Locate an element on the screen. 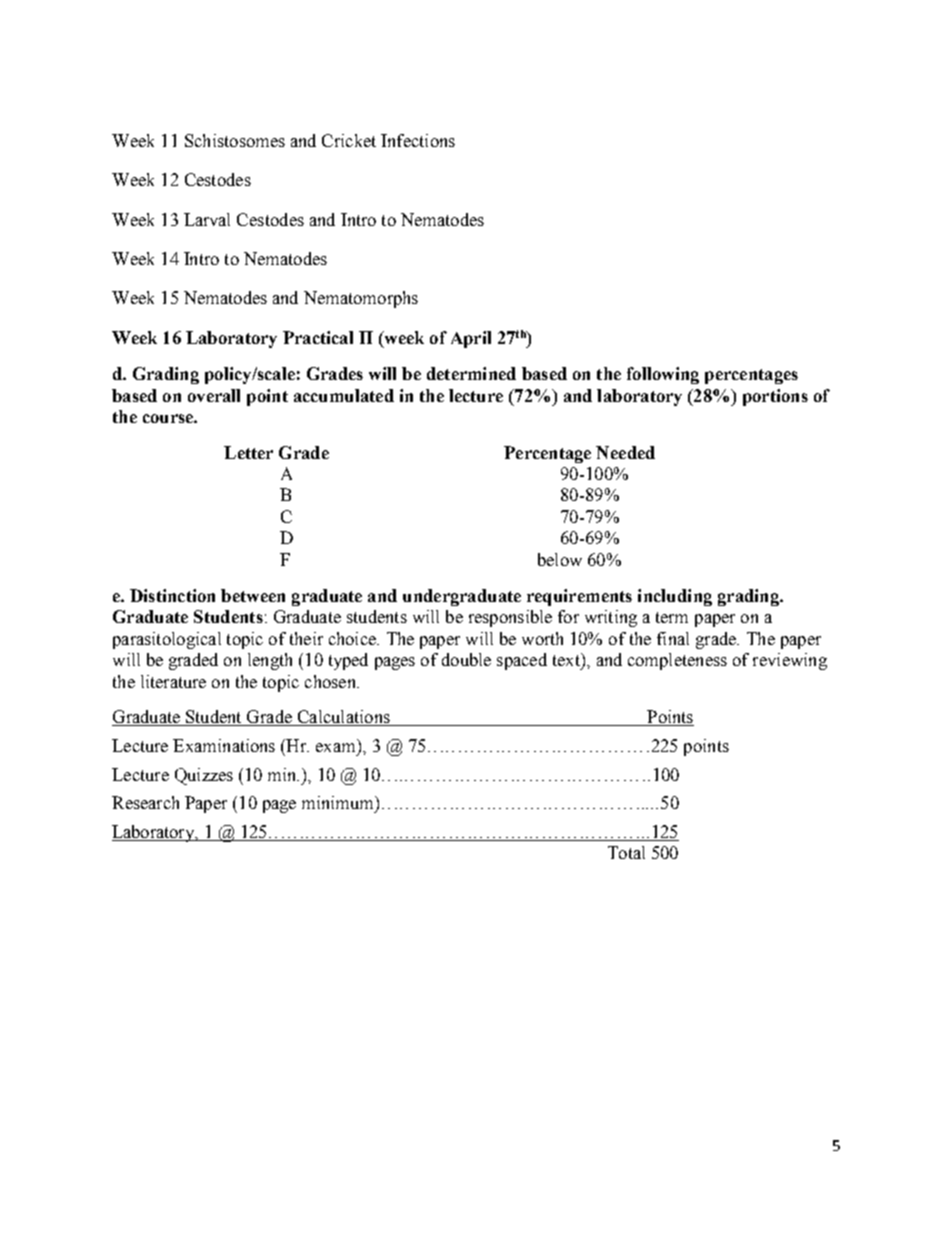 This screenshot has height=1233, width=952. Larval is located at coordinates (207, 219).
